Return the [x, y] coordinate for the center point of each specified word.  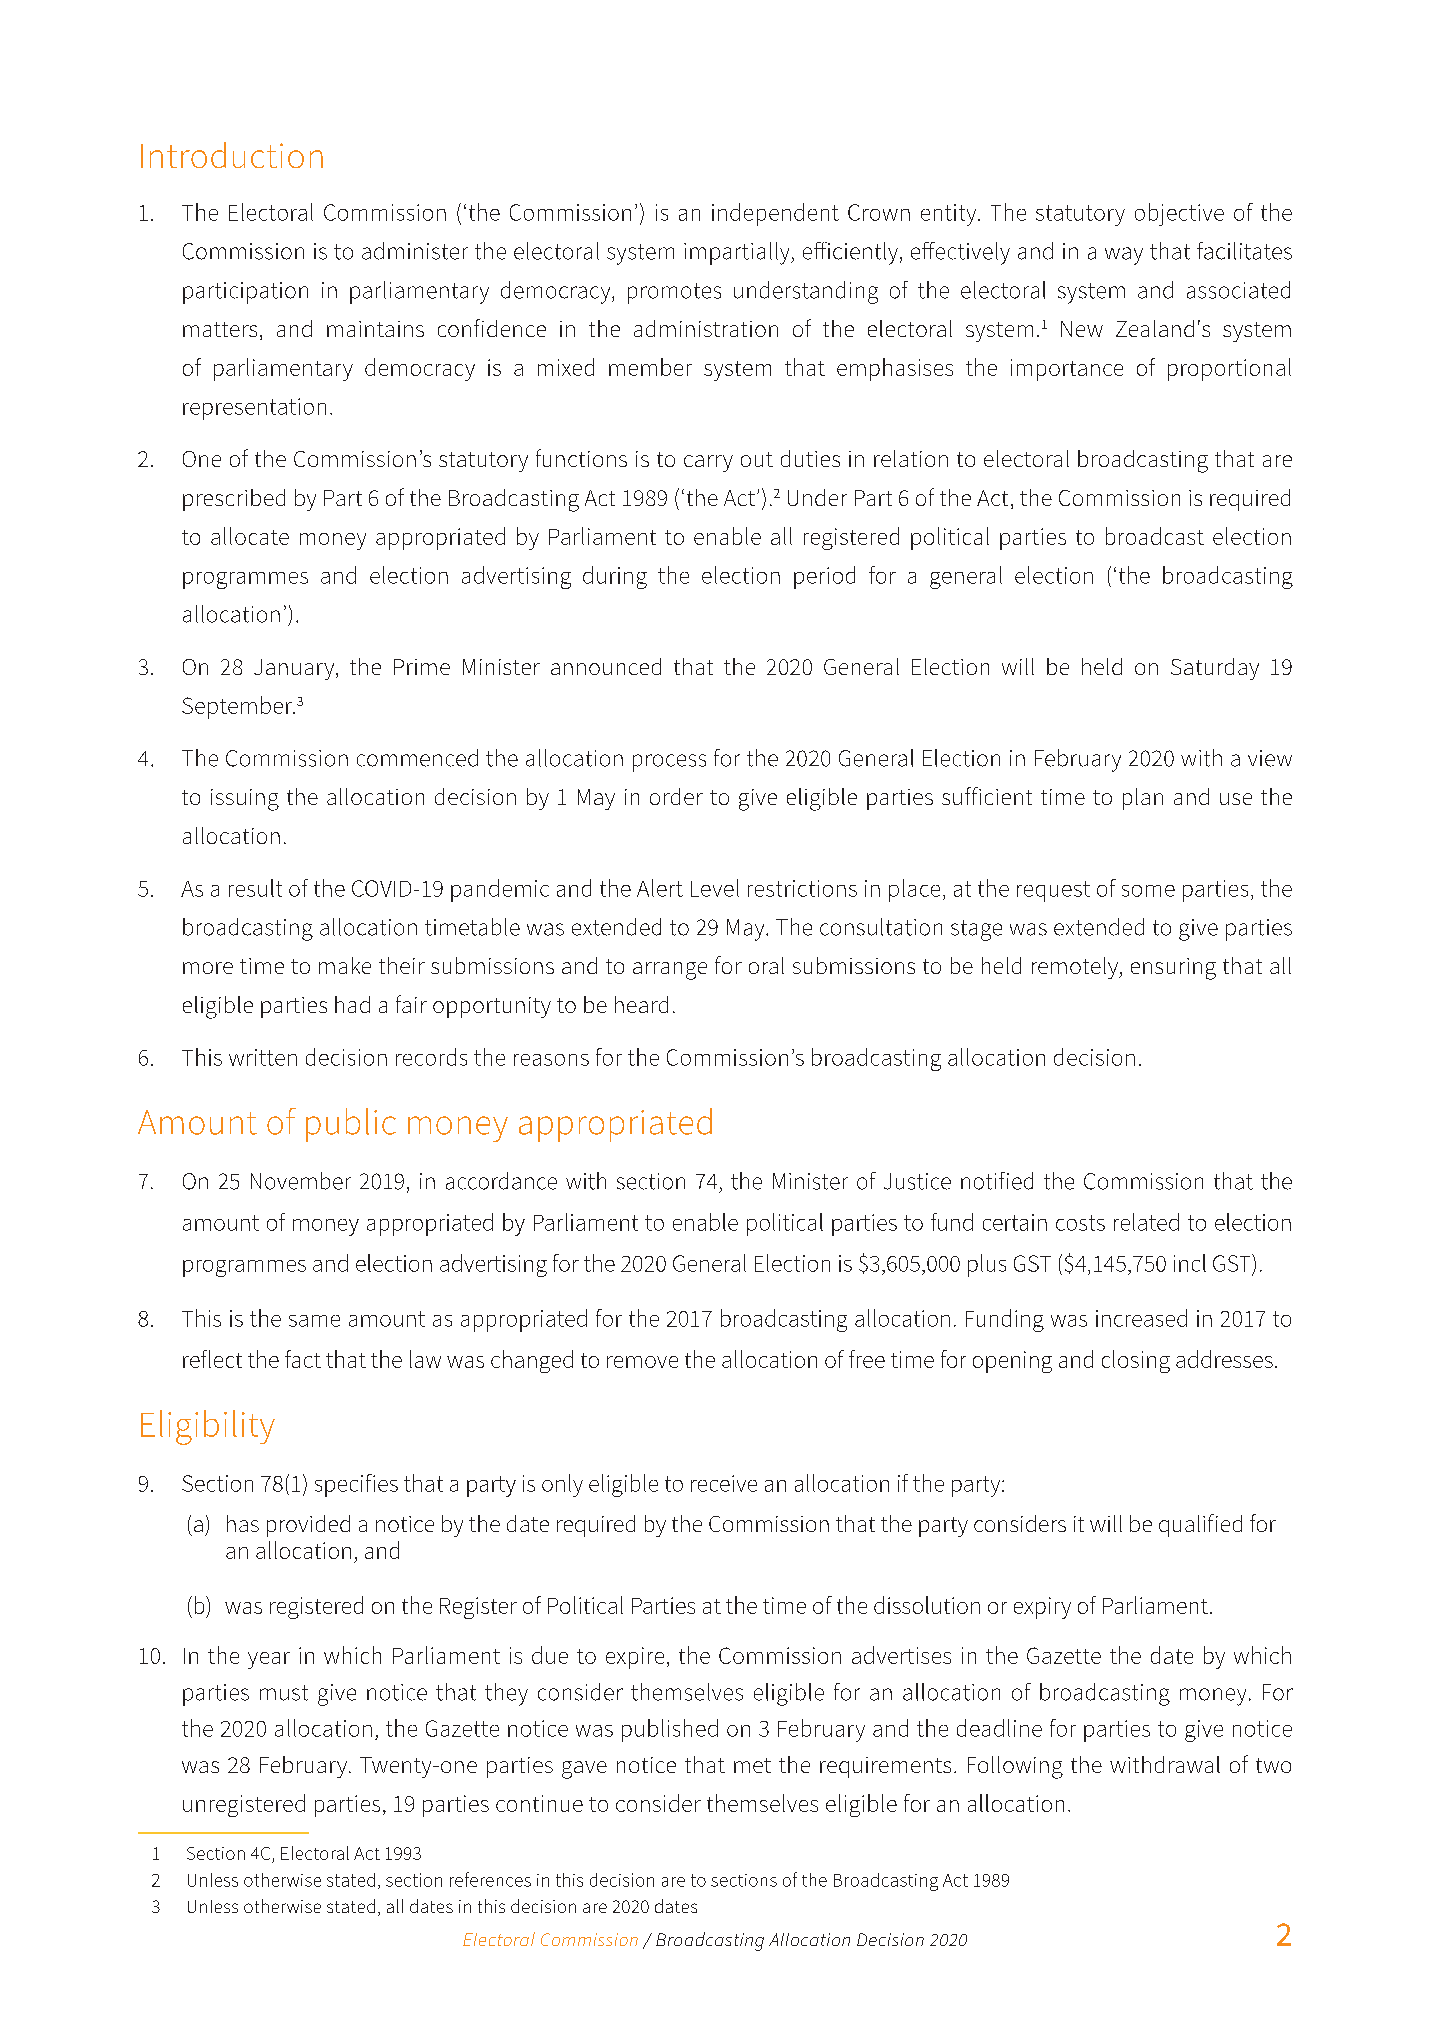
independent [775, 214]
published [670, 1730]
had [352, 1004]
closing [1136, 1361]
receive [724, 1483]
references [490, 1879]
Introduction [232, 155]
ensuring [1173, 969]
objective [1179, 214]
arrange [670, 971]
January [295, 669]
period [824, 577]
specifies [356, 1485]
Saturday [1215, 669]
